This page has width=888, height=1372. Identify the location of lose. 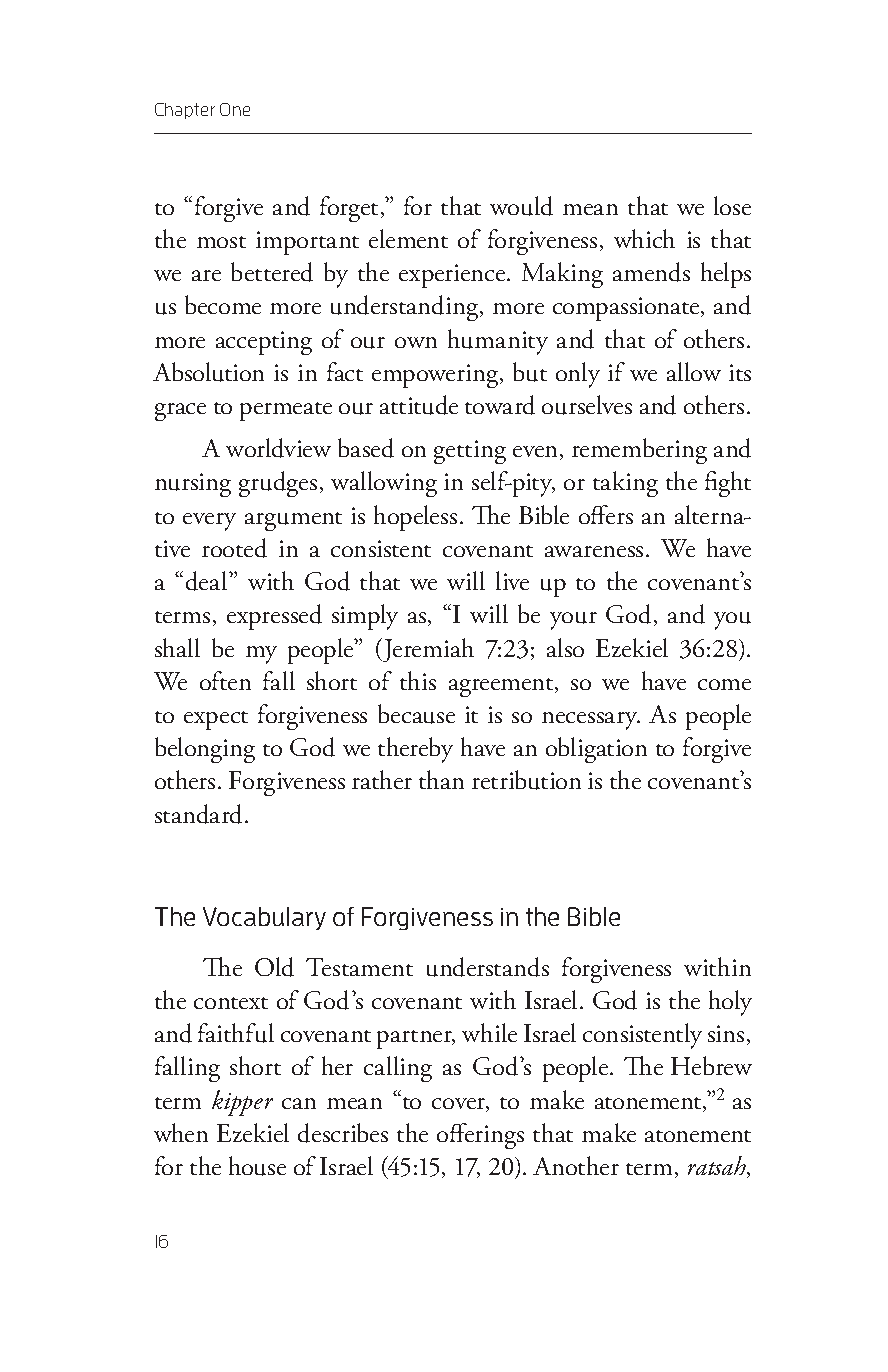
(732, 205).
